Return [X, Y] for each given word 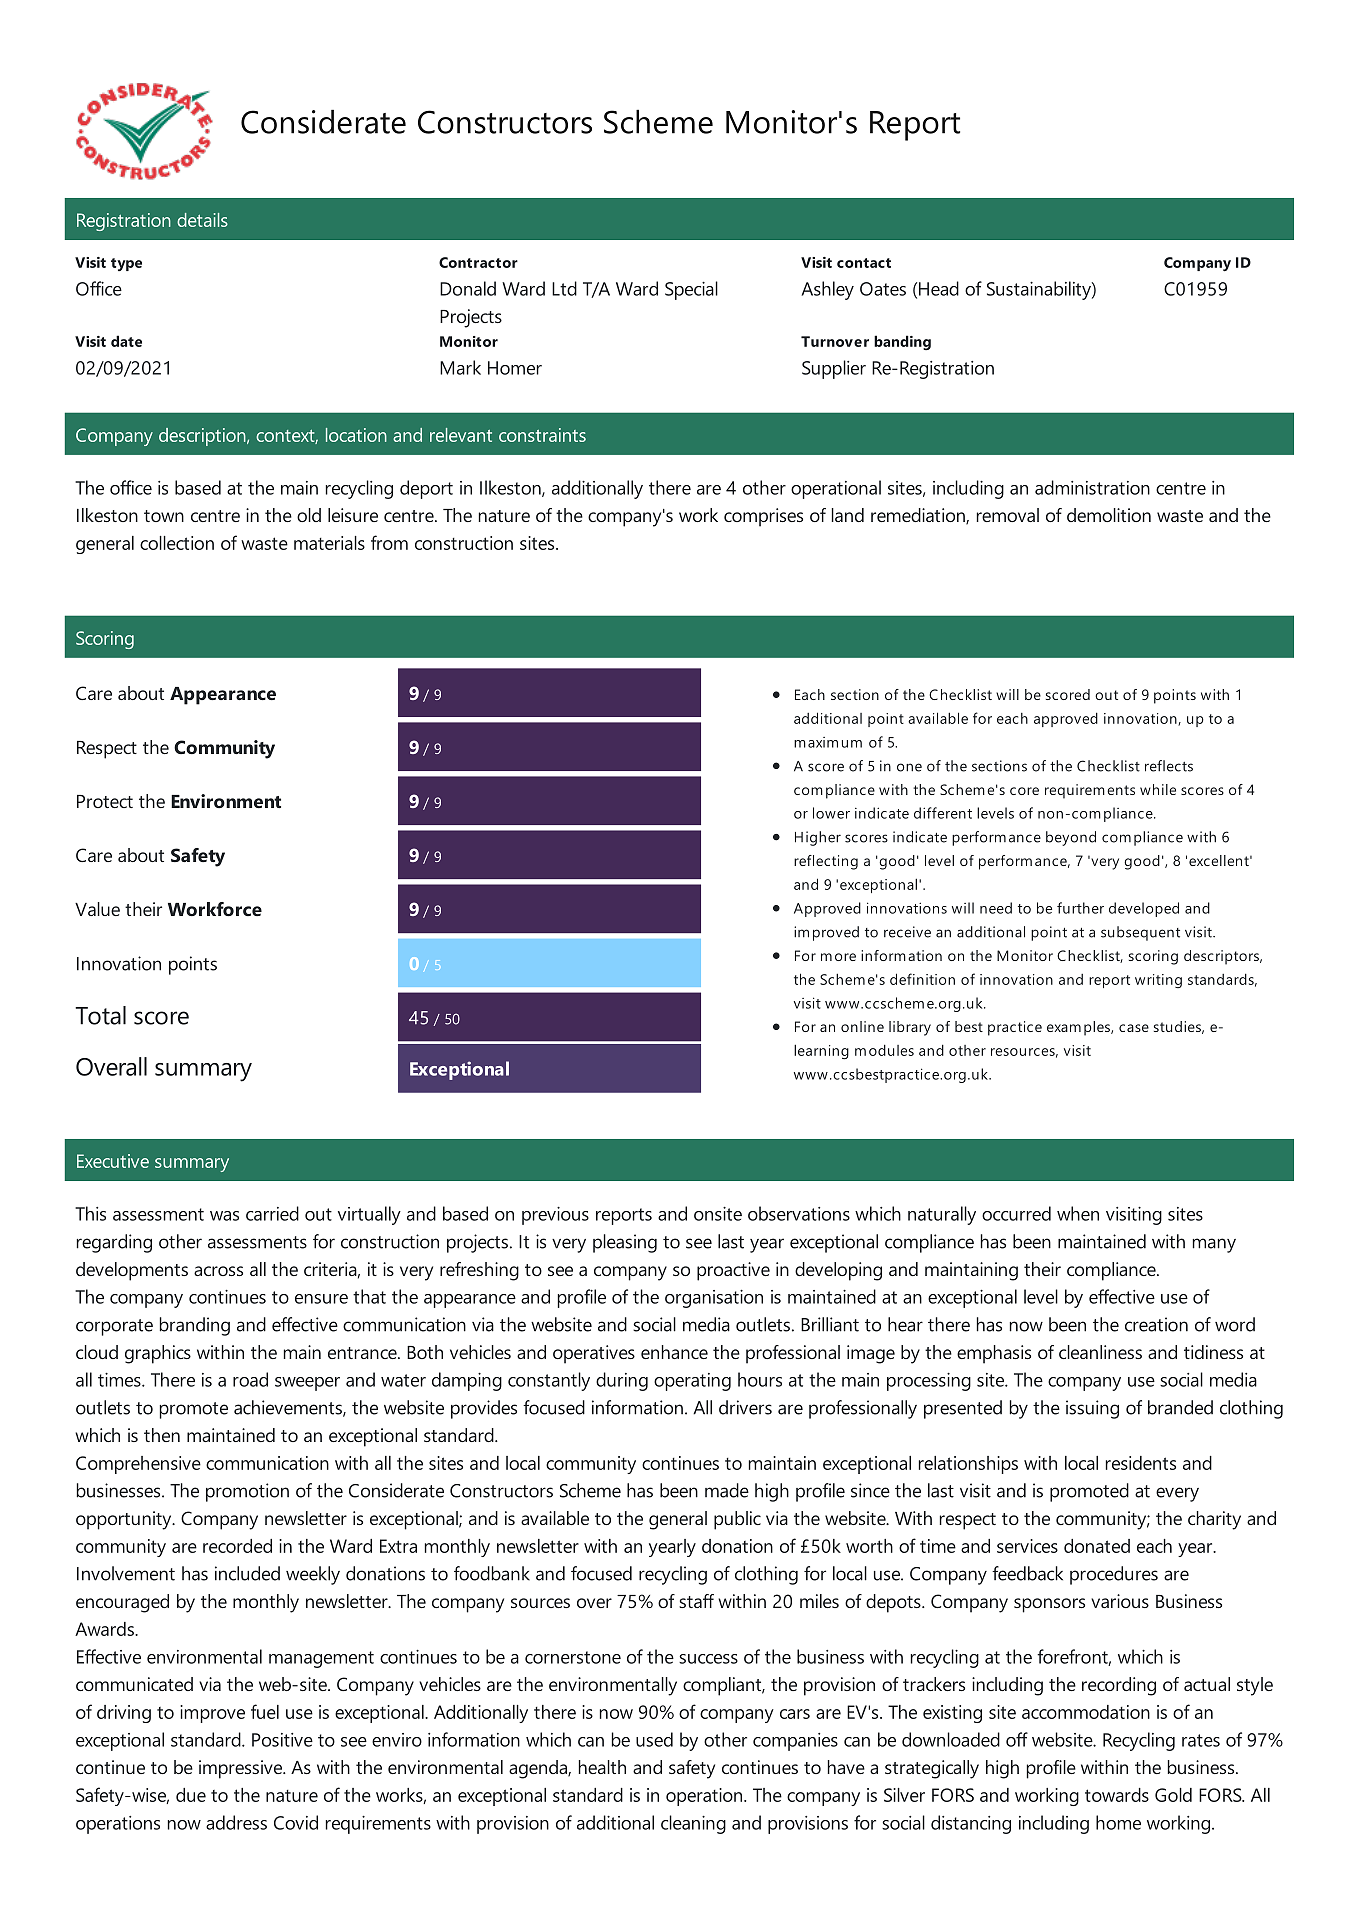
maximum [828, 742]
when [1078, 1213]
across [218, 1271]
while [1158, 789]
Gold [1173, 1795]
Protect [105, 801]
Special [691, 290]
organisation [714, 1299]
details [202, 220]
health [602, 1767]
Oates [883, 289]
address [236, 1822]
